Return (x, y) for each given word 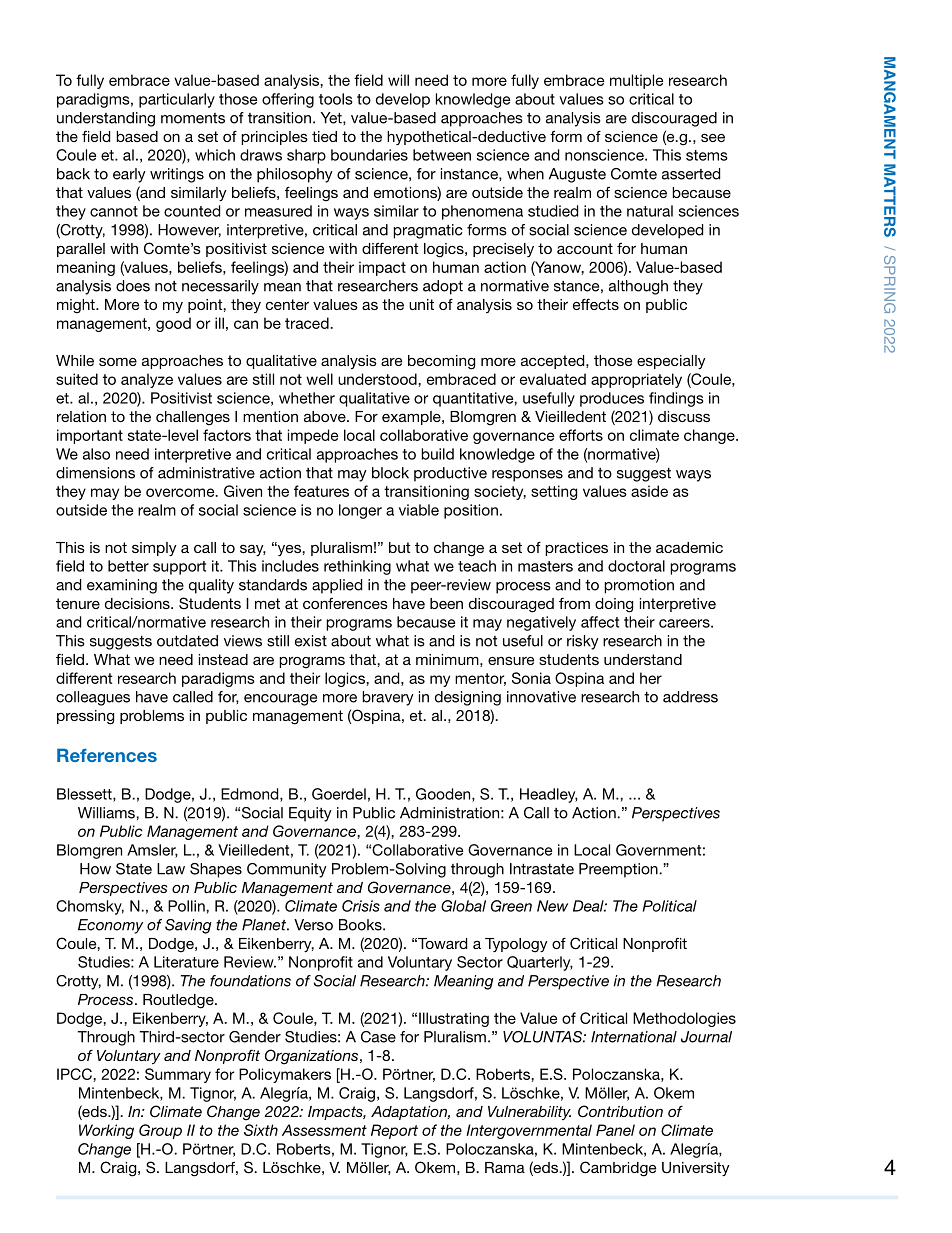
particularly (177, 100)
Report (394, 1131)
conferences (345, 603)
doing (614, 605)
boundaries (369, 155)
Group (160, 1131)
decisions (138, 603)
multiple (636, 81)
